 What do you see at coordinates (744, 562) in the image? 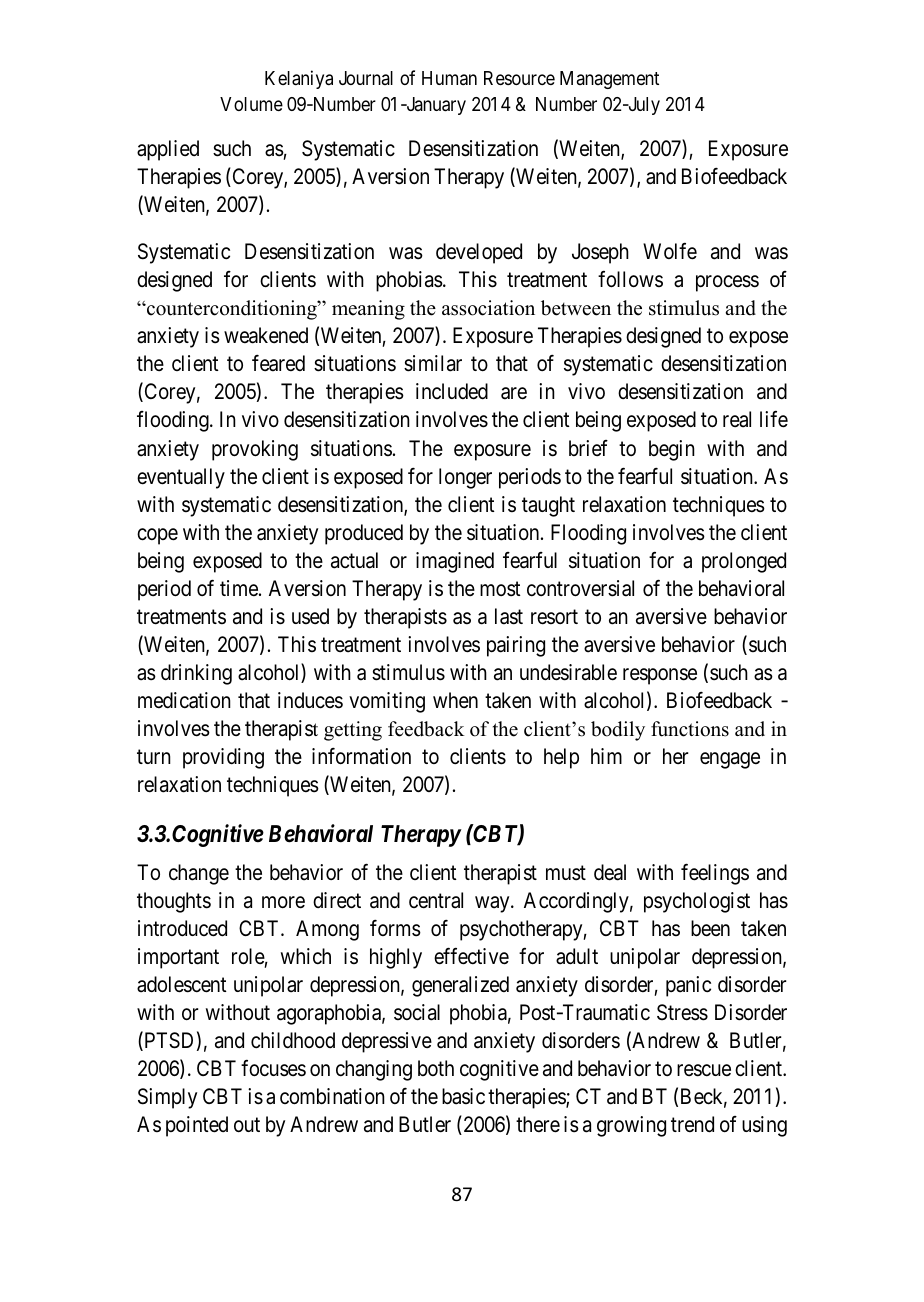
I see `prolonged` at bounding box center [744, 562].
